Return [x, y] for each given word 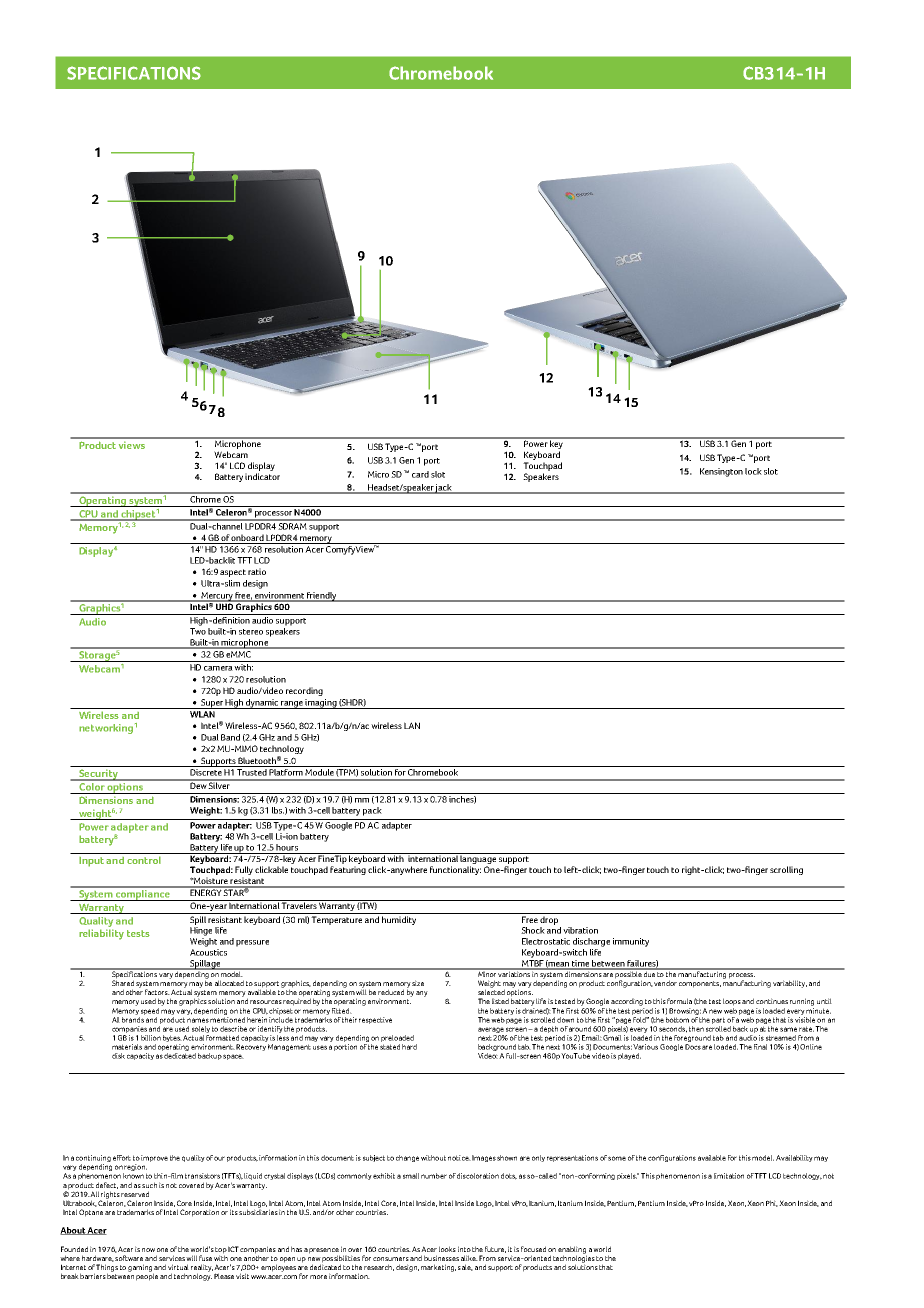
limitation [729, 1176]
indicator [262, 476]
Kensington [721, 472]
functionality [455, 870]
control [144, 860]
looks [447, 1249]
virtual [178, 1267]
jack [444, 489]
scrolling [786, 870]
